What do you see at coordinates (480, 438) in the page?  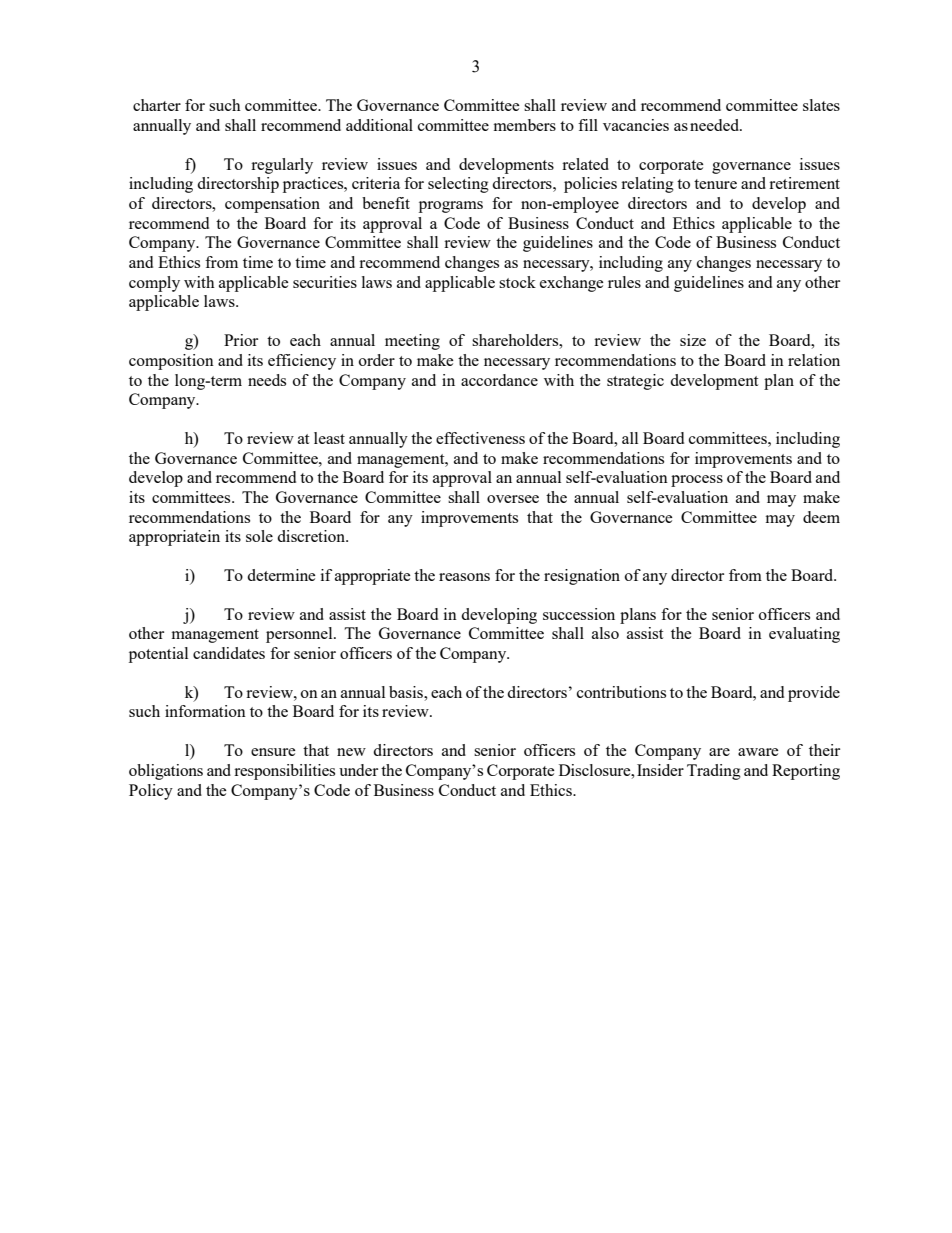 I see `effectiveness` at bounding box center [480, 438].
